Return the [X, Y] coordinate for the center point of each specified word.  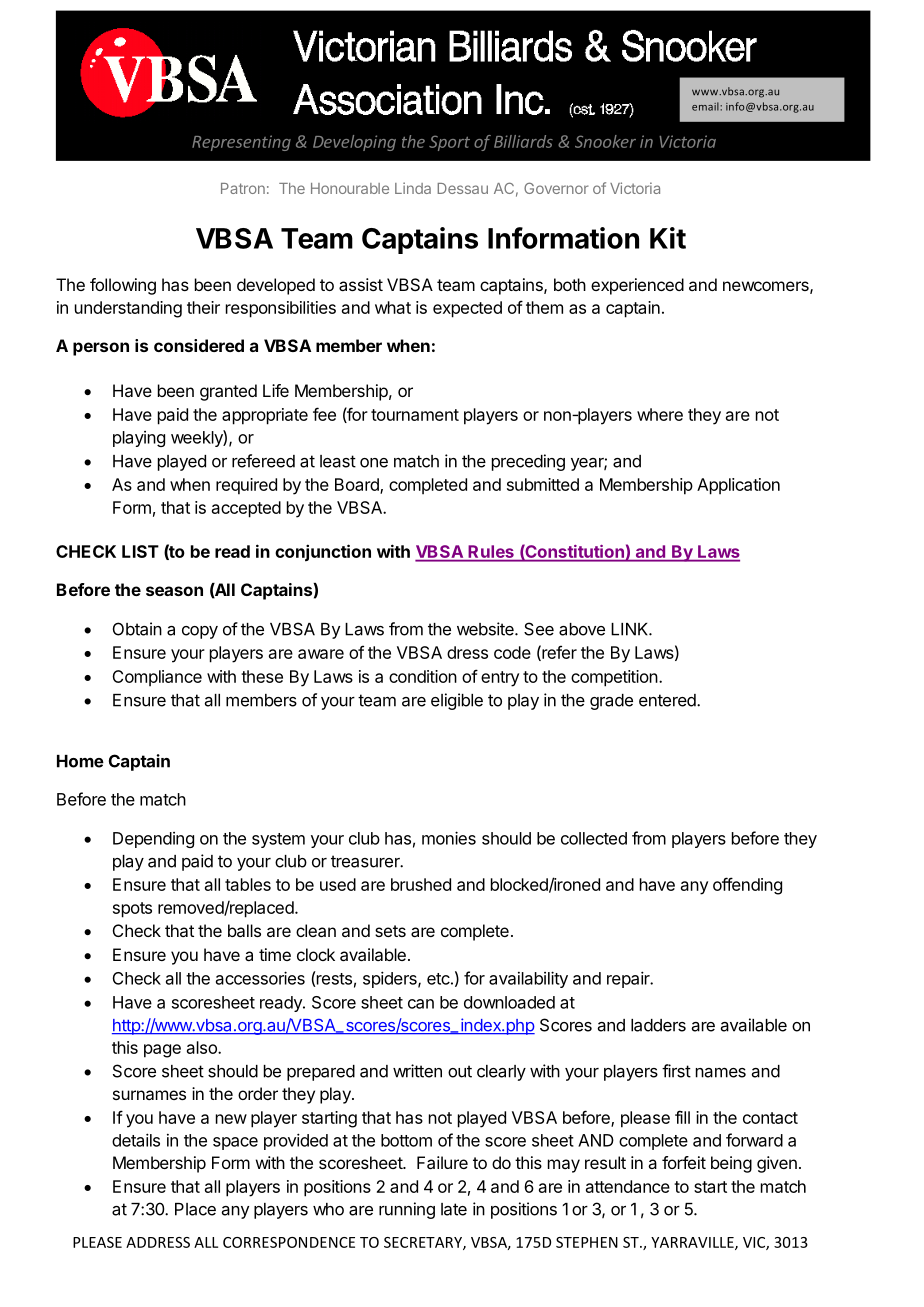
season [174, 591]
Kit [668, 238]
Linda [413, 188]
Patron [243, 188]
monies [449, 838]
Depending [153, 840]
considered [199, 345]
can [421, 1004]
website [486, 629]
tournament [415, 415]
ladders [658, 1025]
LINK [630, 629]
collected [594, 838]
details [136, 1140]
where [660, 414]
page [162, 1051]
